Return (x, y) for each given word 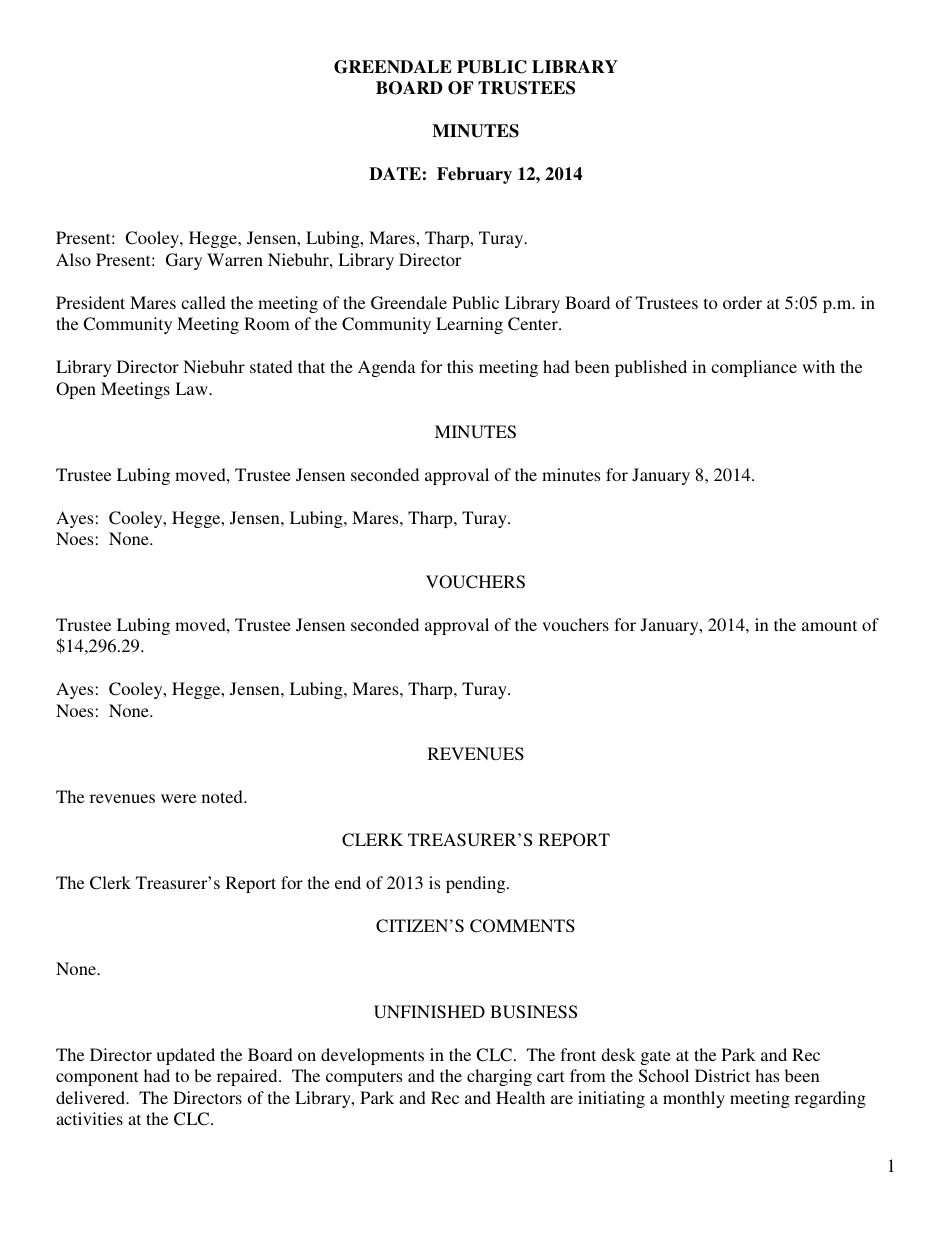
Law (192, 388)
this (460, 366)
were (178, 798)
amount (829, 625)
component (97, 1078)
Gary (184, 261)
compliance (754, 368)
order (742, 302)
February (474, 175)
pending (477, 884)
